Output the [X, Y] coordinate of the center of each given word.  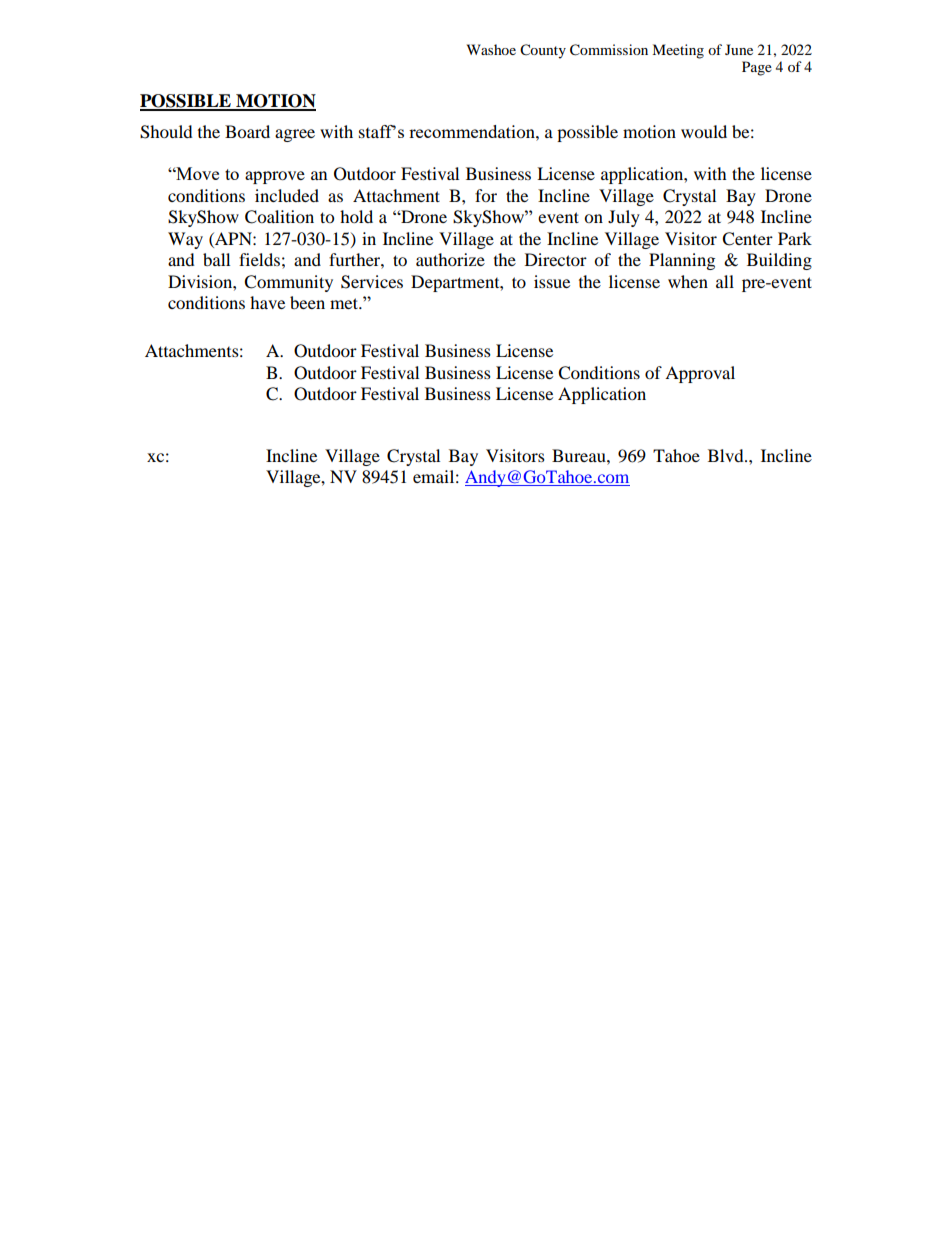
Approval [700, 374]
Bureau [580, 455]
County [543, 51]
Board [247, 131]
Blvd [727, 455]
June [739, 49]
